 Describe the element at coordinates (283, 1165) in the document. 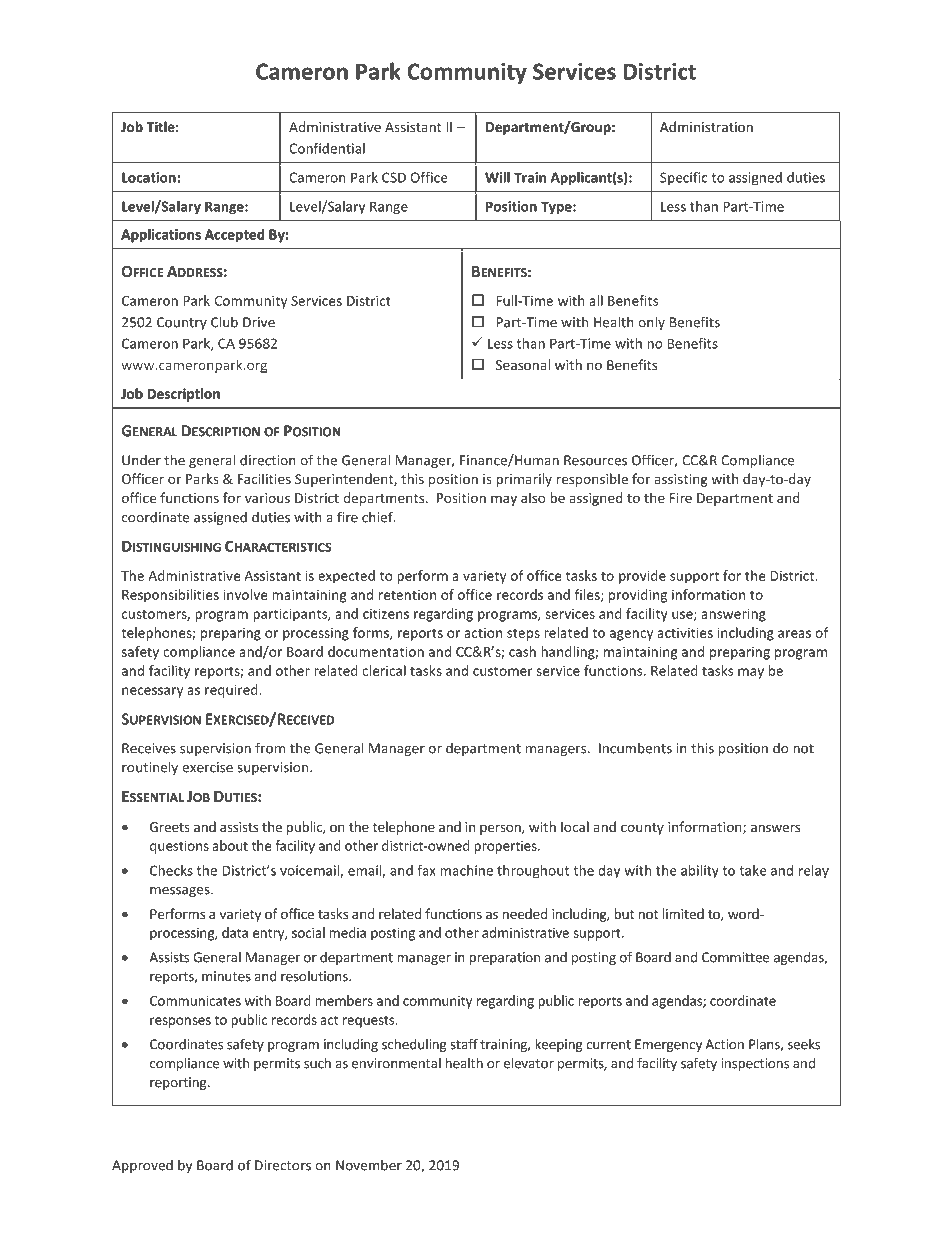

I see `Directors` at that location.
